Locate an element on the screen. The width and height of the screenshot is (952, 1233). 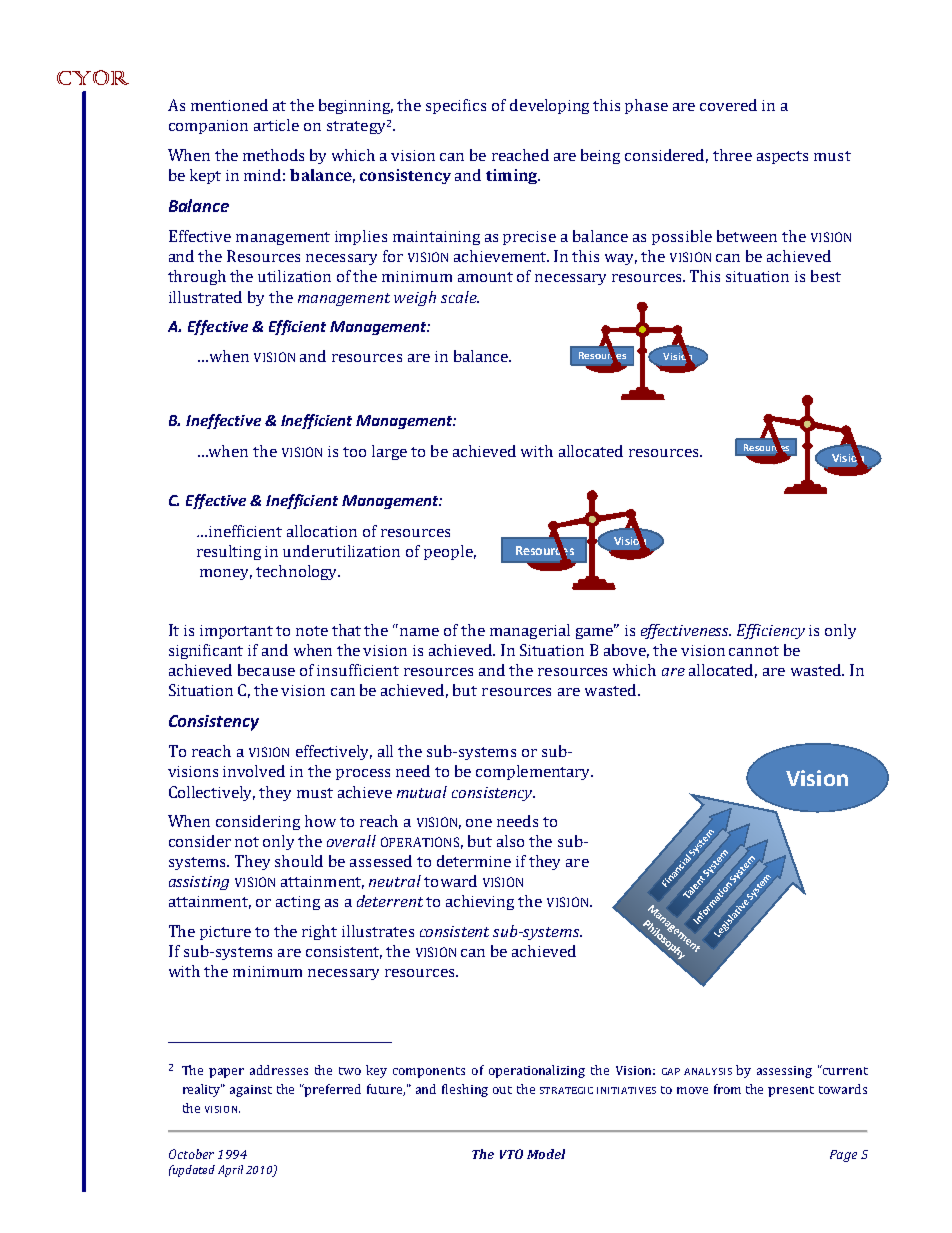
April is located at coordinates (230, 1171).
